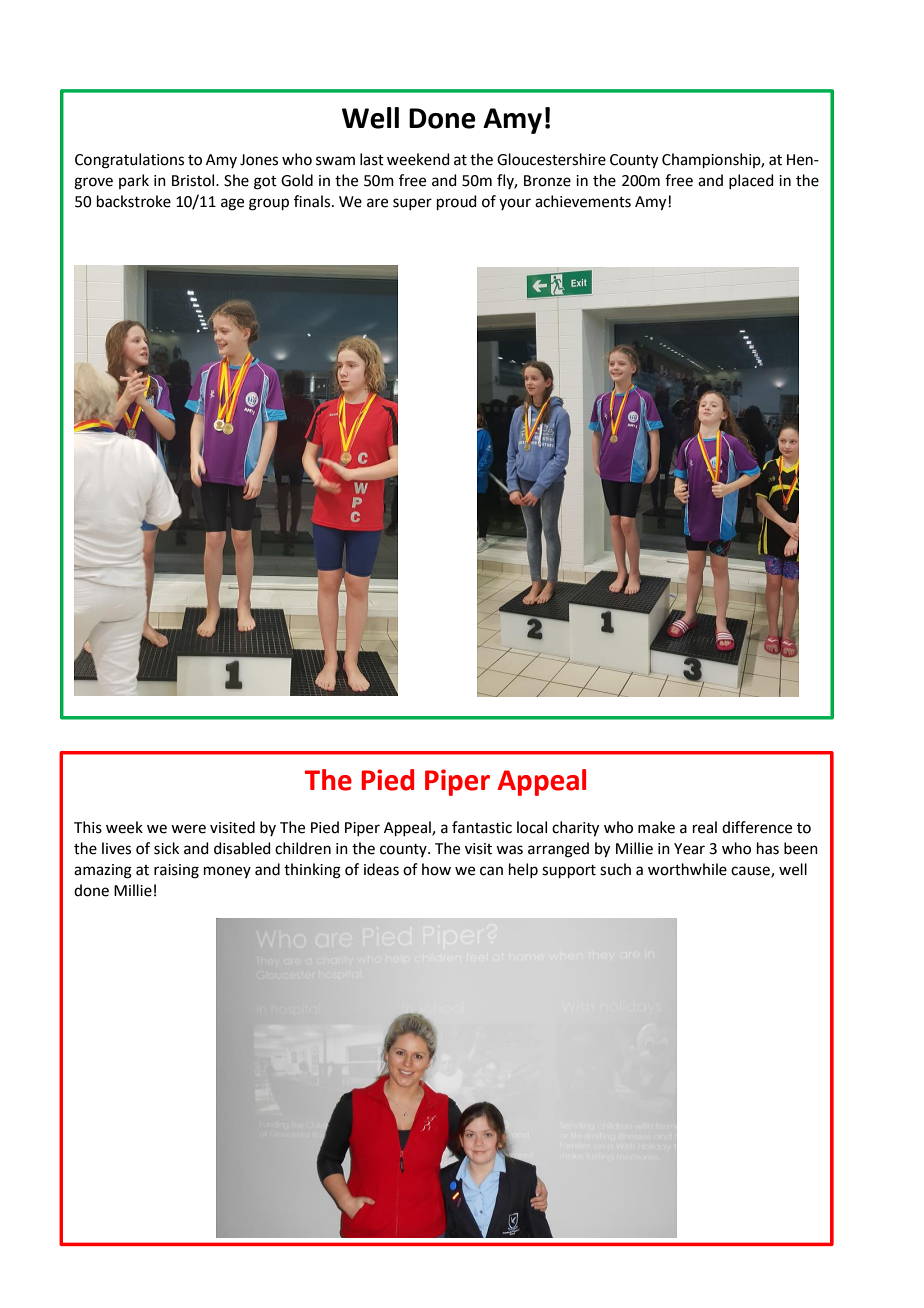 This screenshot has width=924, height=1308. What do you see at coordinates (482, 827) in the screenshot?
I see `fantastic` at bounding box center [482, 827].
